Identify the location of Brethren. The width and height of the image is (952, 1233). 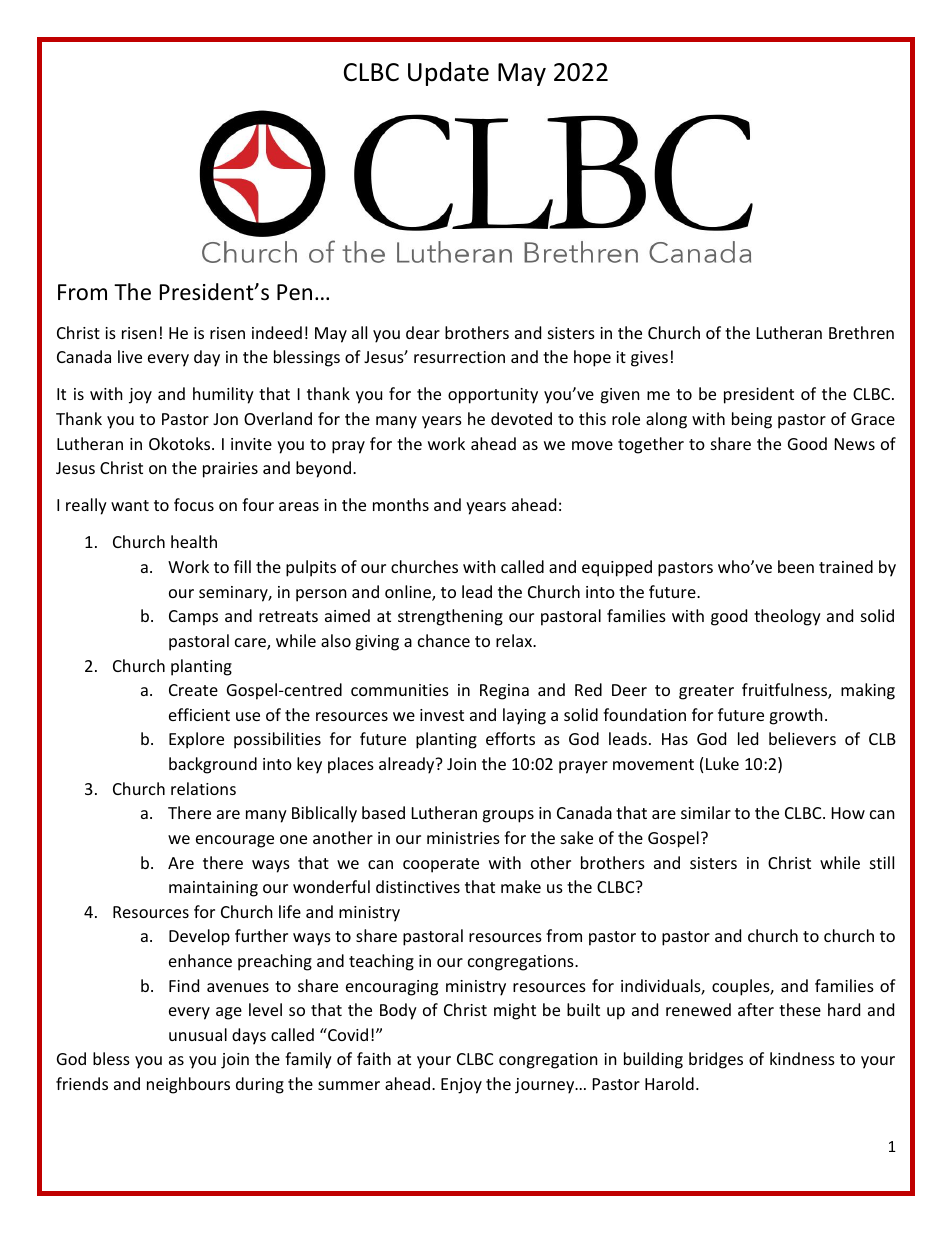
(861, 332).
